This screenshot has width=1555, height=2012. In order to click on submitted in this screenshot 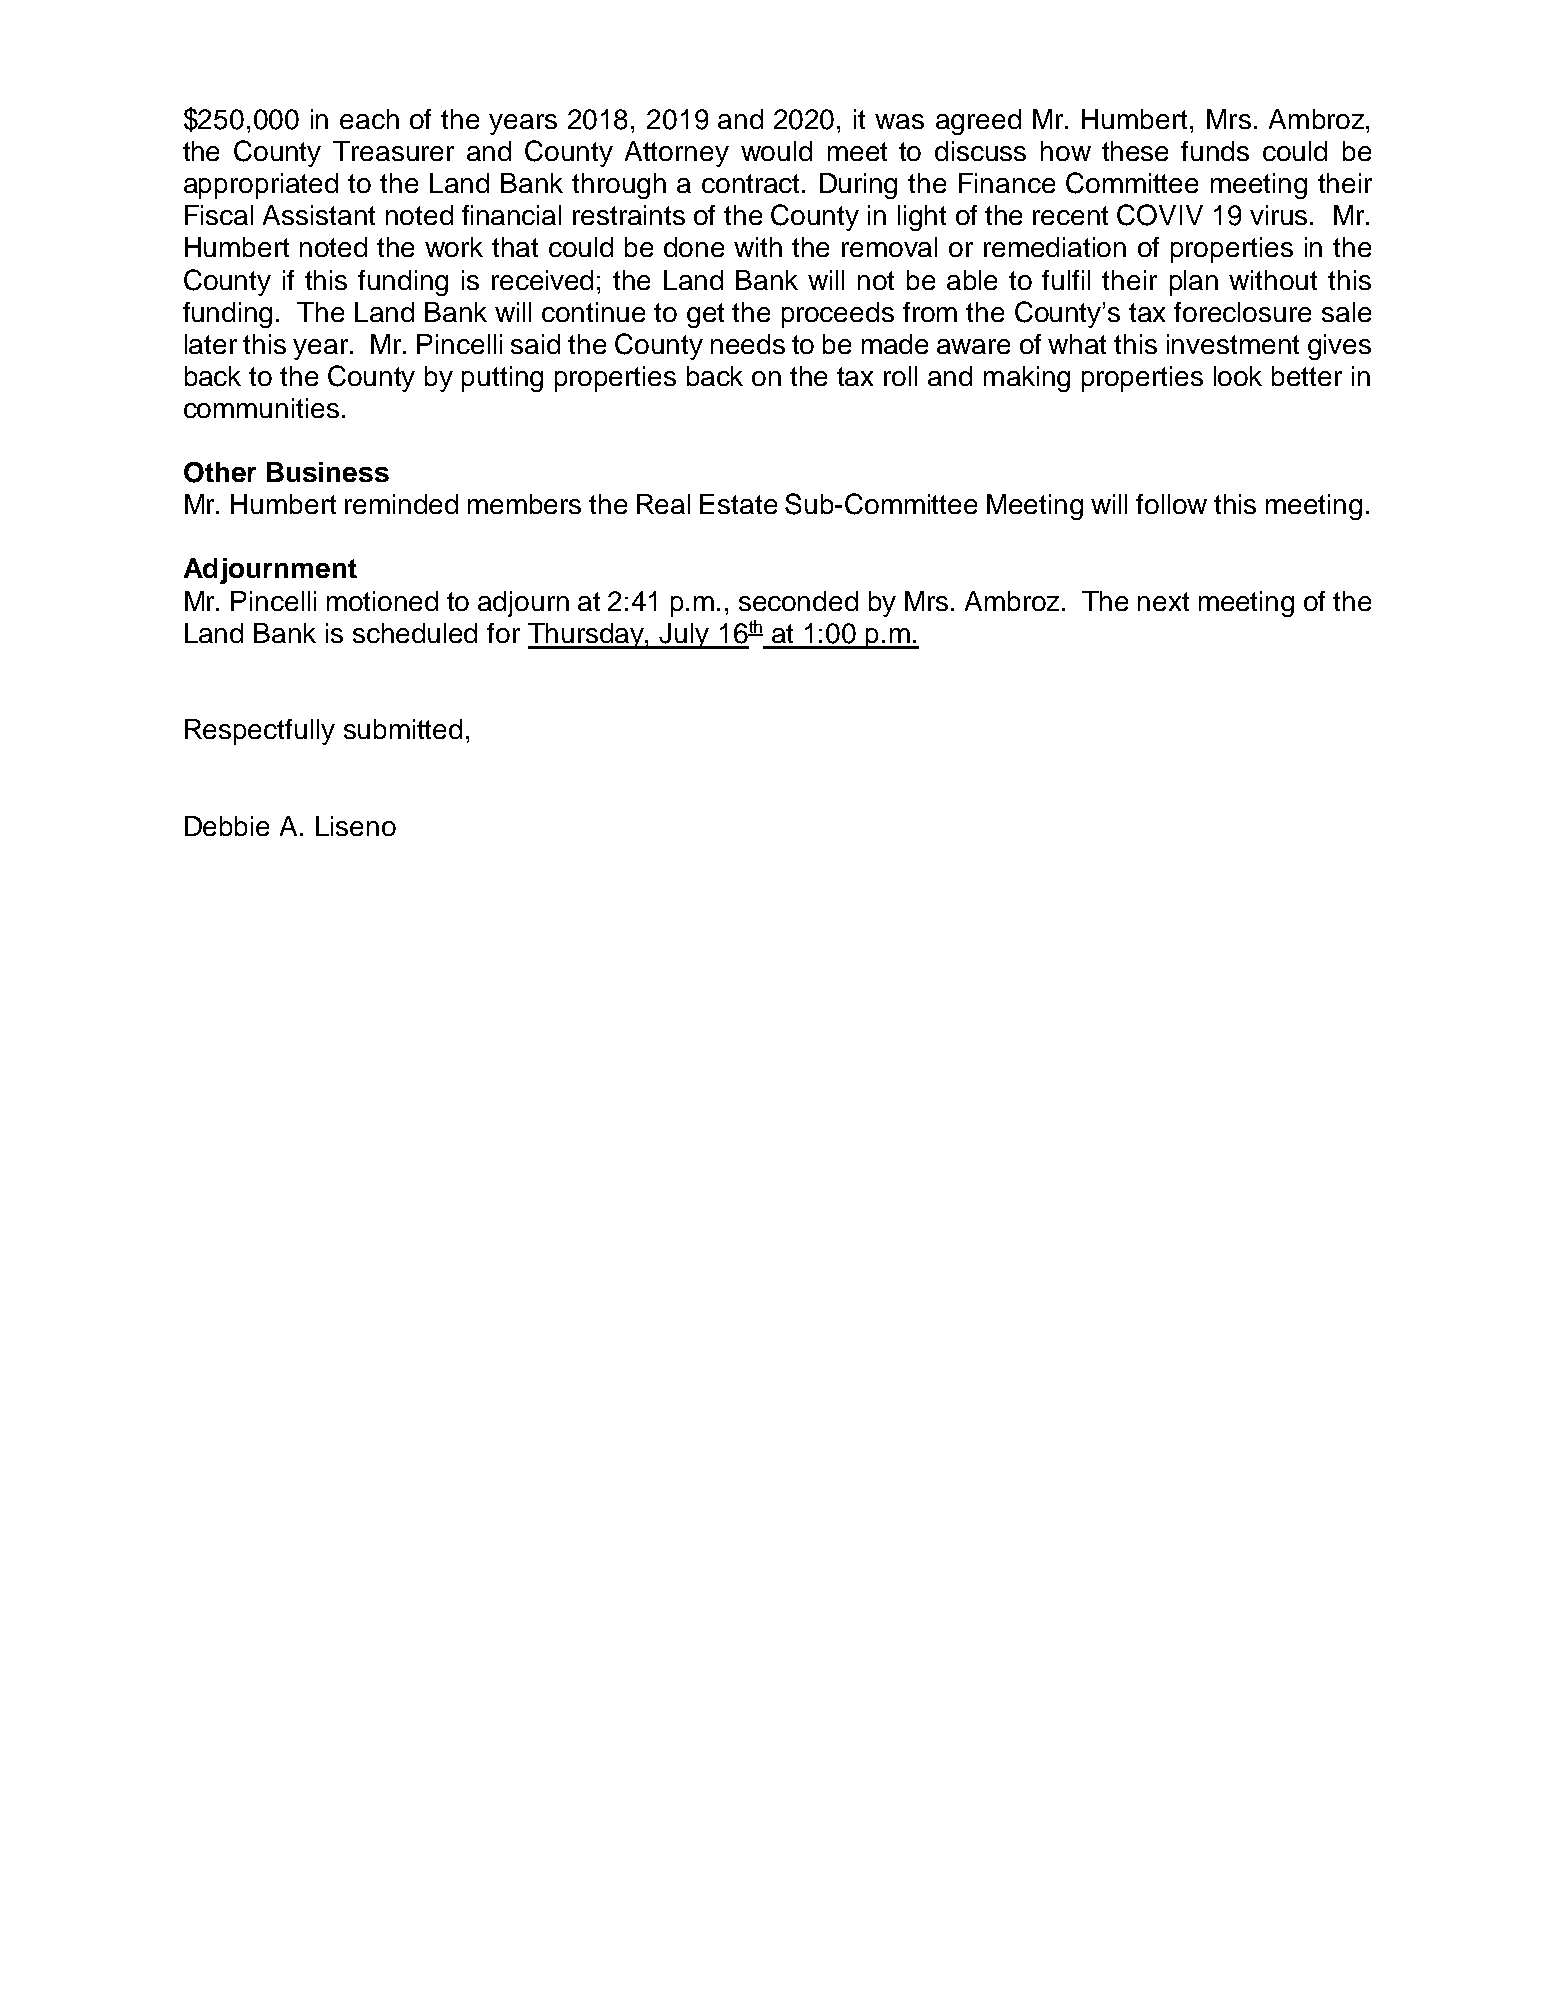, I will do `click(403, 729)`.
